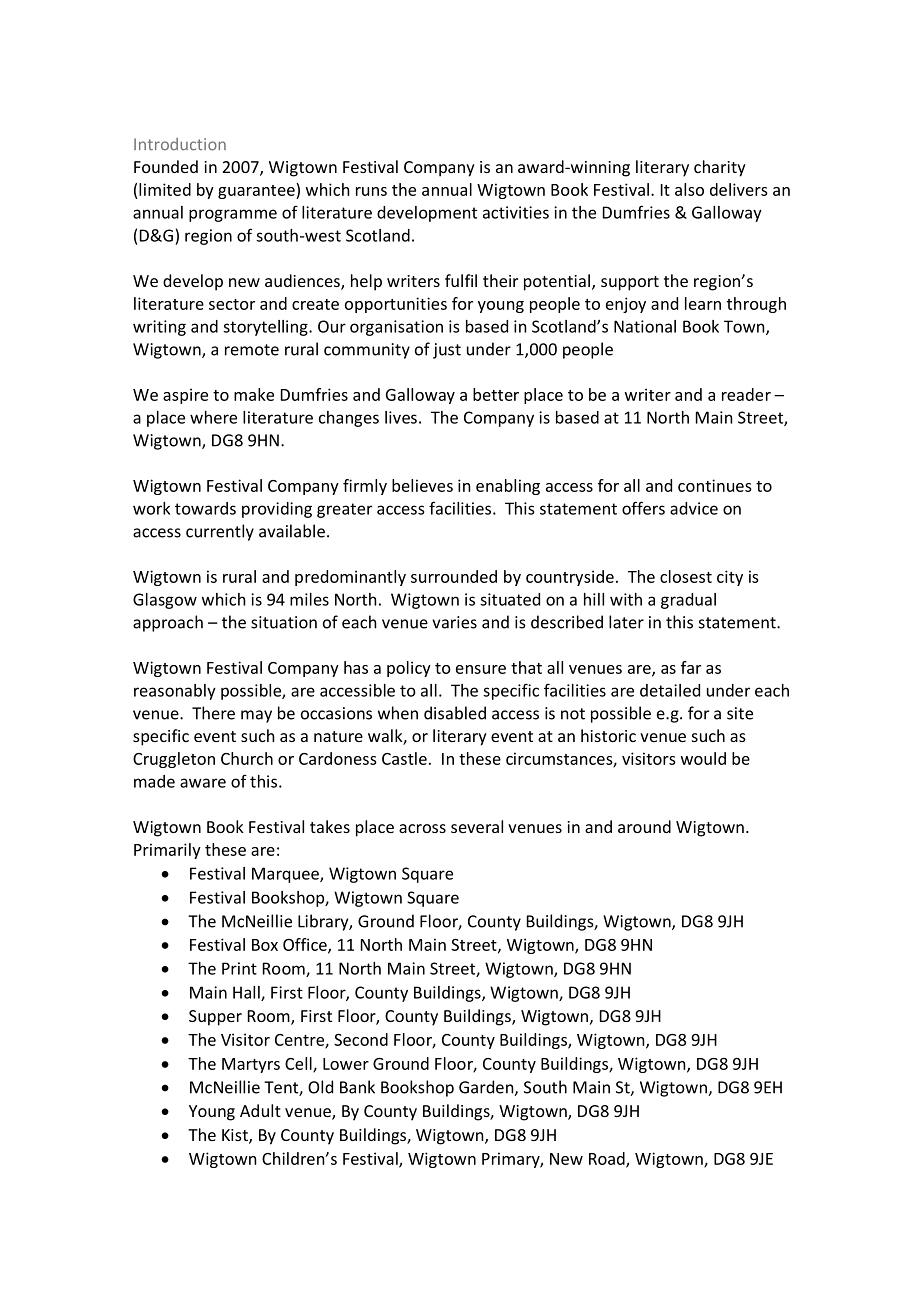  What do you see at coordinates (257, 191) in the screenshot?
I see `guarantee` at bounding box center [257, 191].
